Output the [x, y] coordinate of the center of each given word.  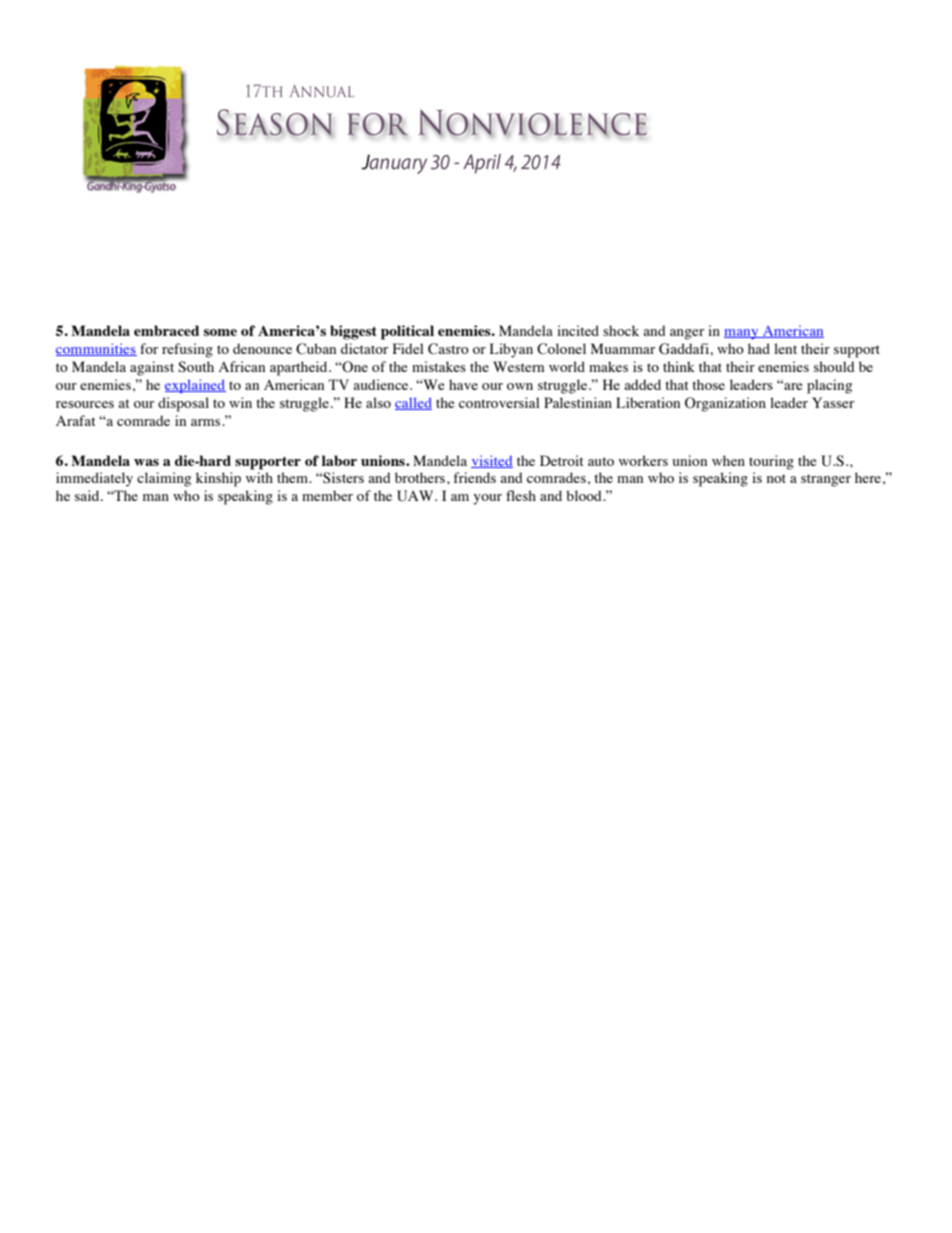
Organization [725, 404]
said [88, 495]
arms [207, 422]
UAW [416, 496]
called [413, 403]
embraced [166, 330]
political [407, 332]
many [742, 334]
